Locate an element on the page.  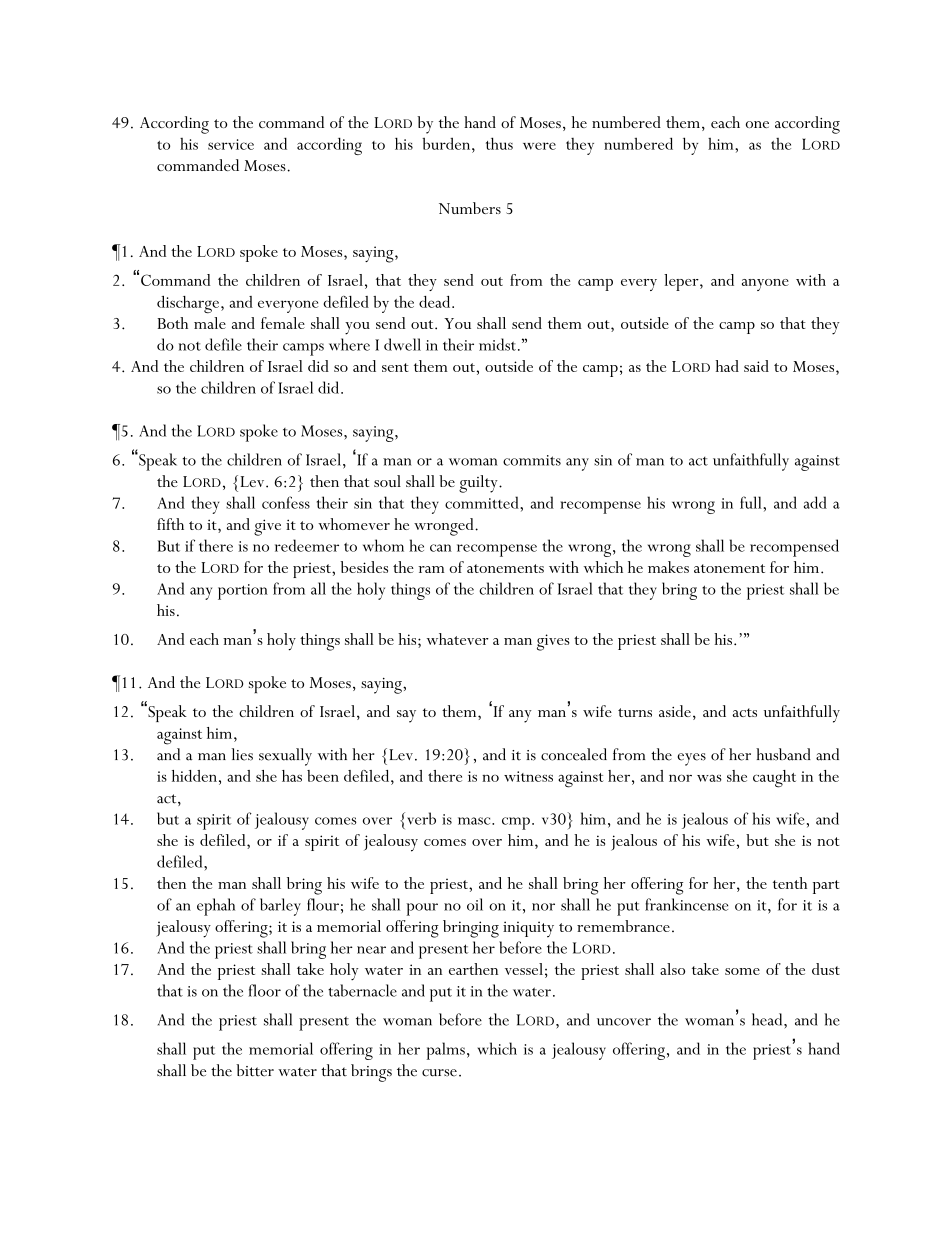
anyone is located at coordinates (765, 285).
